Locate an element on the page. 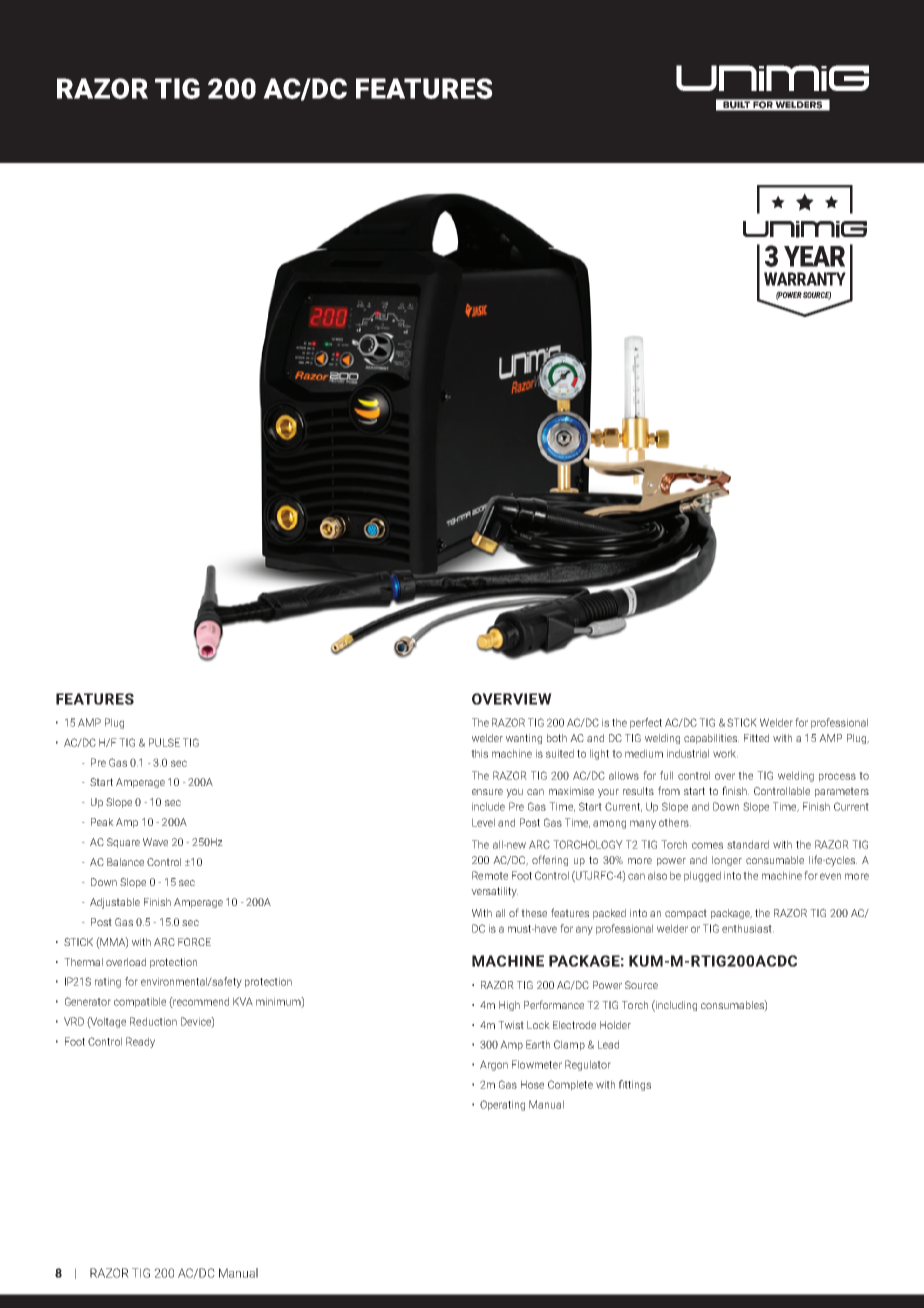  wanting is located at coordinates (524, 739).
